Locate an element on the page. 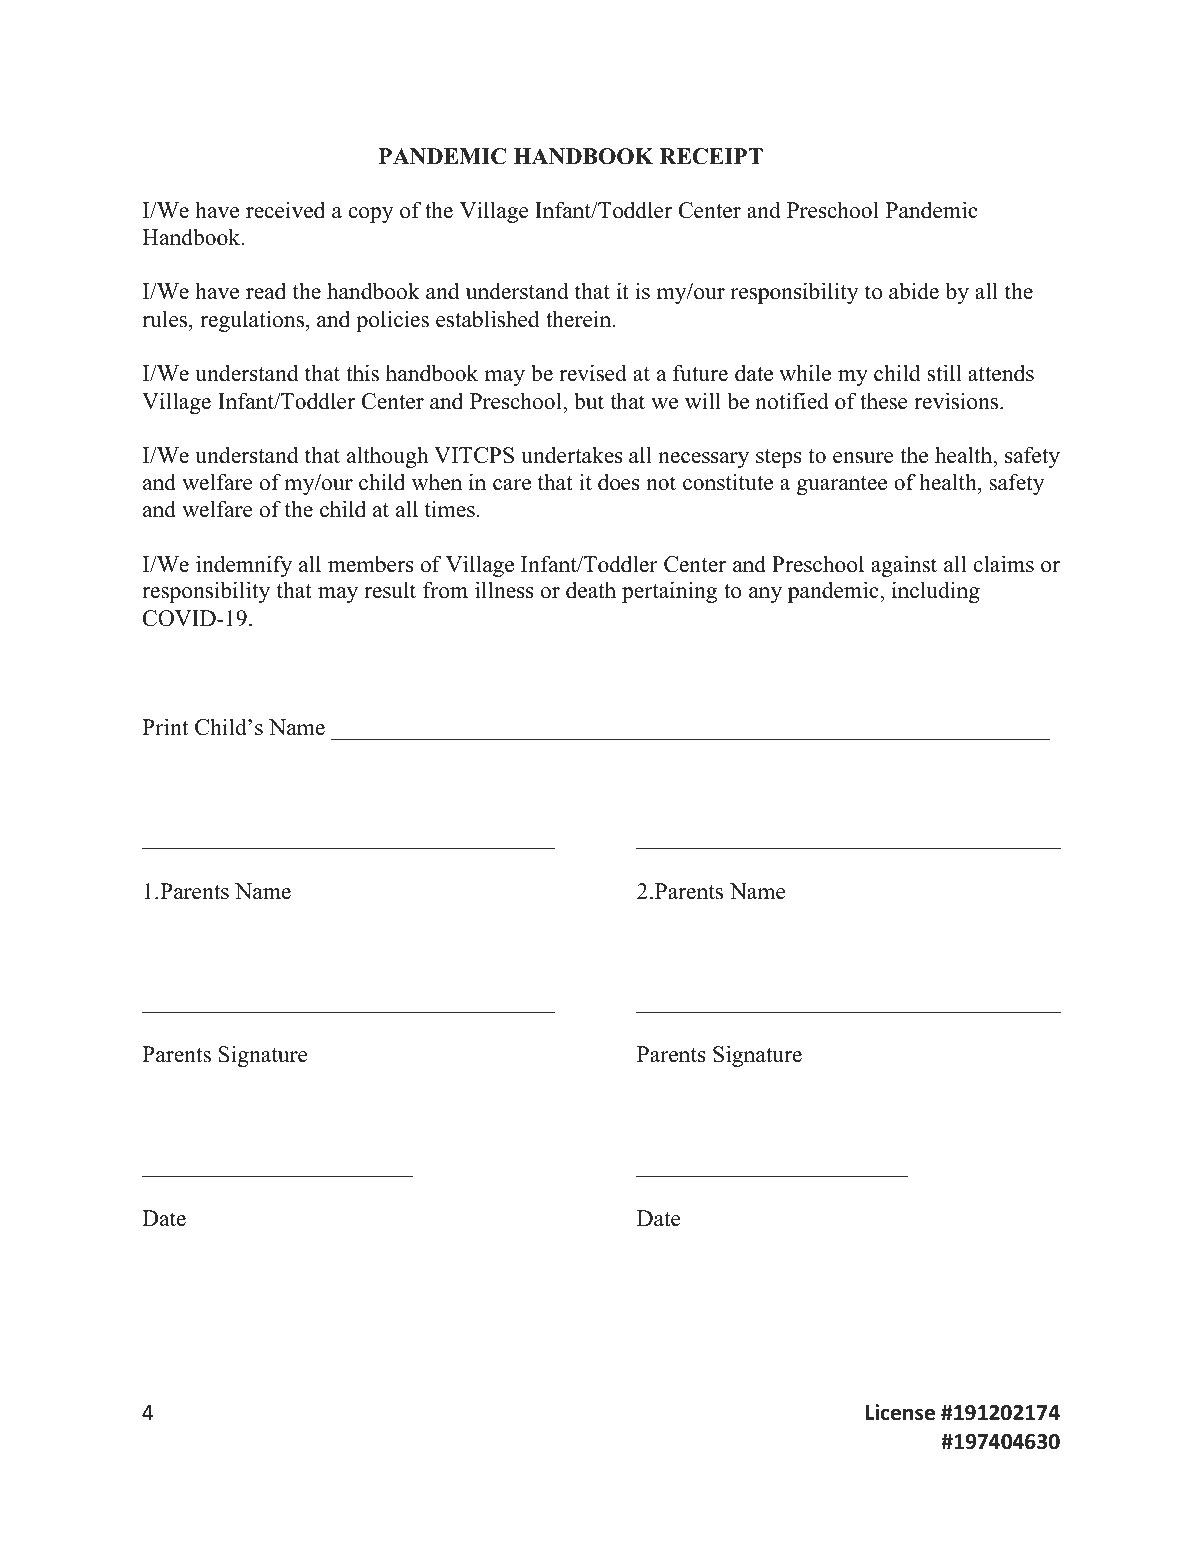 The height and width of the page is (1554, 1201). Print is located at coordinates (165, 726).
